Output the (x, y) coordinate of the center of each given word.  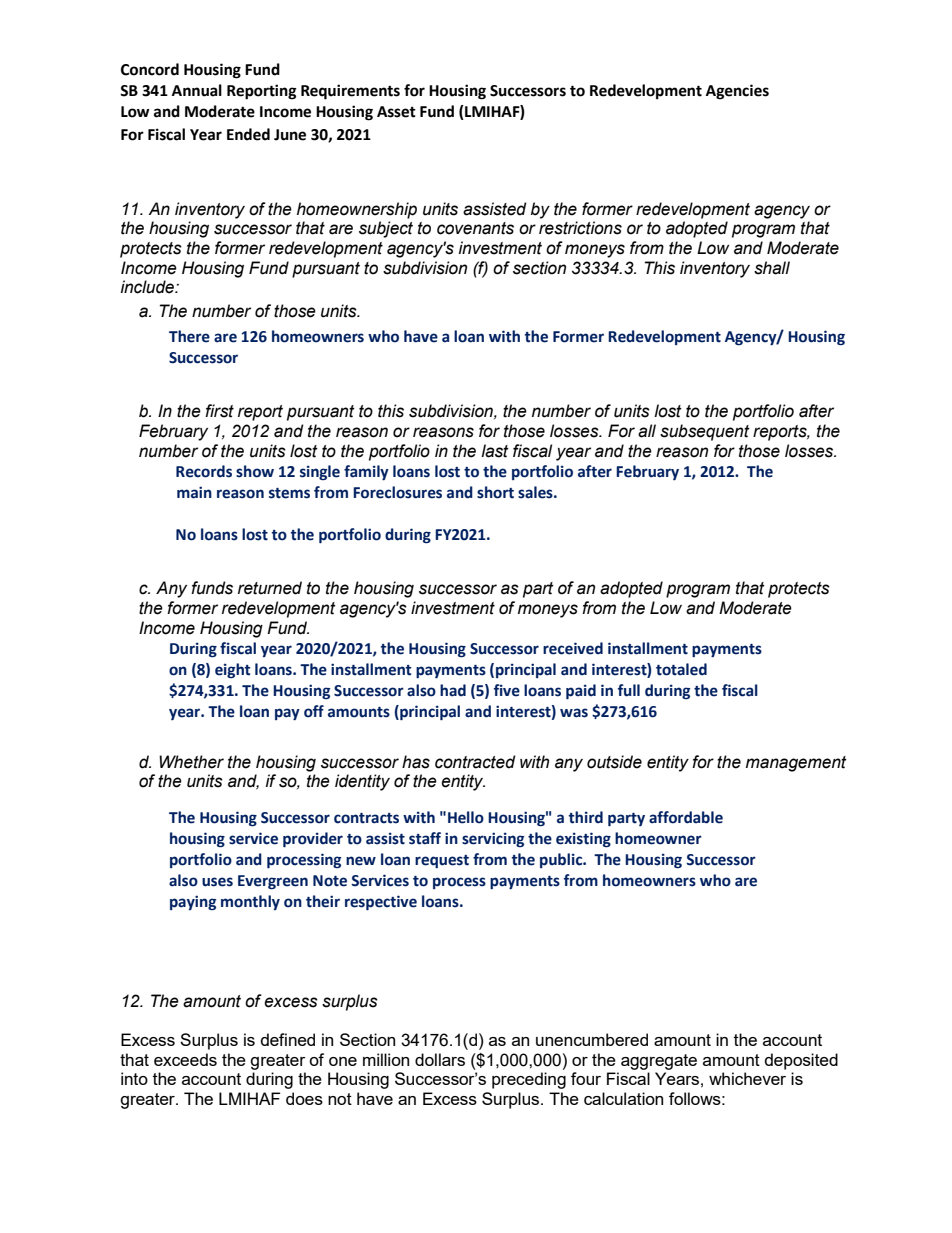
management (796, 764)
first (219, 411)
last (495, 451)
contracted (475, 762)
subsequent (705, 432)
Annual (197, 90)
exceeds (185, 1059)
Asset (396, 112)
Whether (191, 762)
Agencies (737, 92)
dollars (440, 1059)
